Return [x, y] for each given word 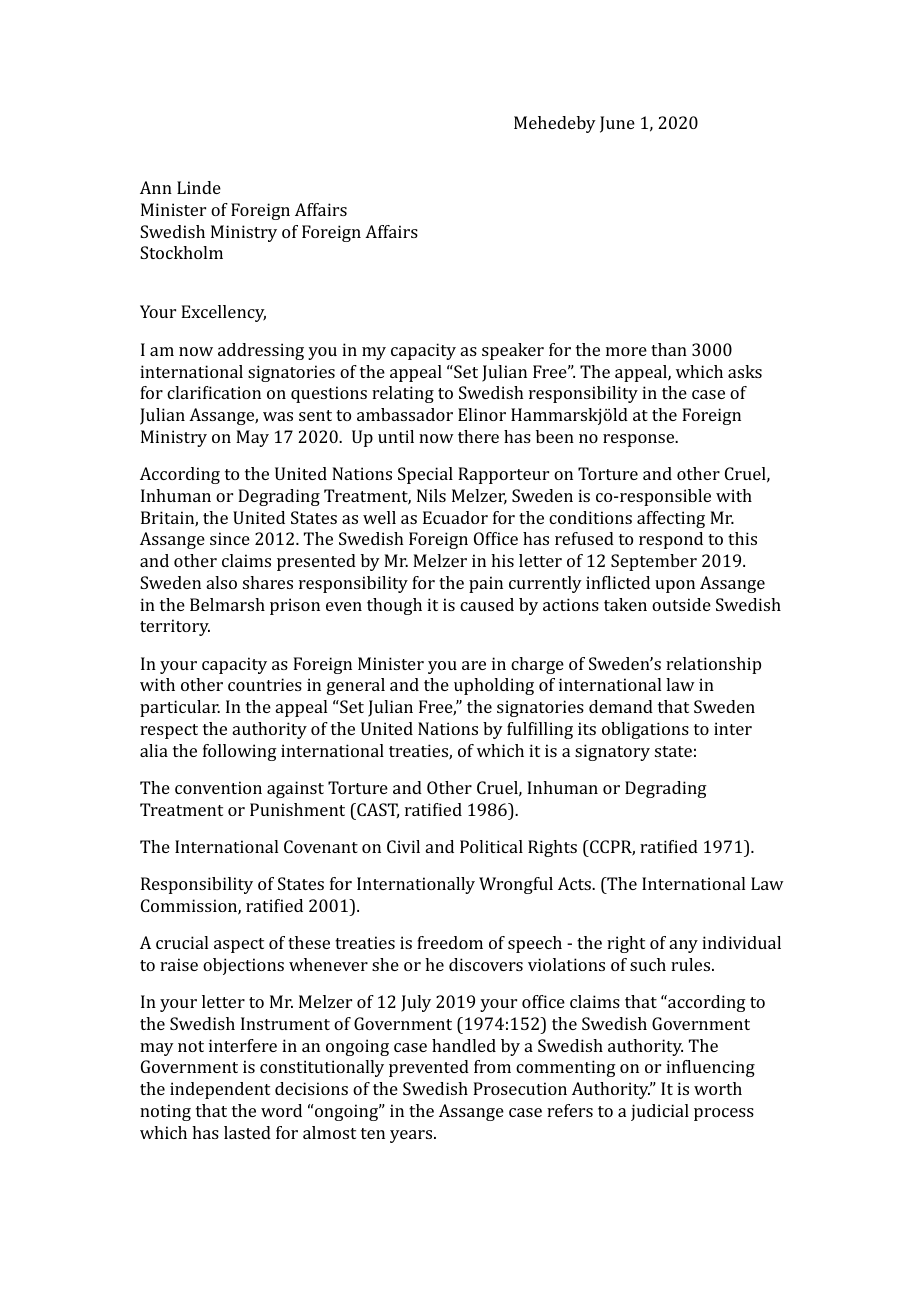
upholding [494, 686]
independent [220, 1090]
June [617, 124]
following [240, 752]
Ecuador [455, 517]
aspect [239, 945]
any [684, 946]
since [230, 538]
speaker [513, 351]
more [626, 351]
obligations [645, 730]
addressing [261, 351]
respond [671, 540]
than [669, 349]
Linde [199, 187]
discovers [486, 964]
